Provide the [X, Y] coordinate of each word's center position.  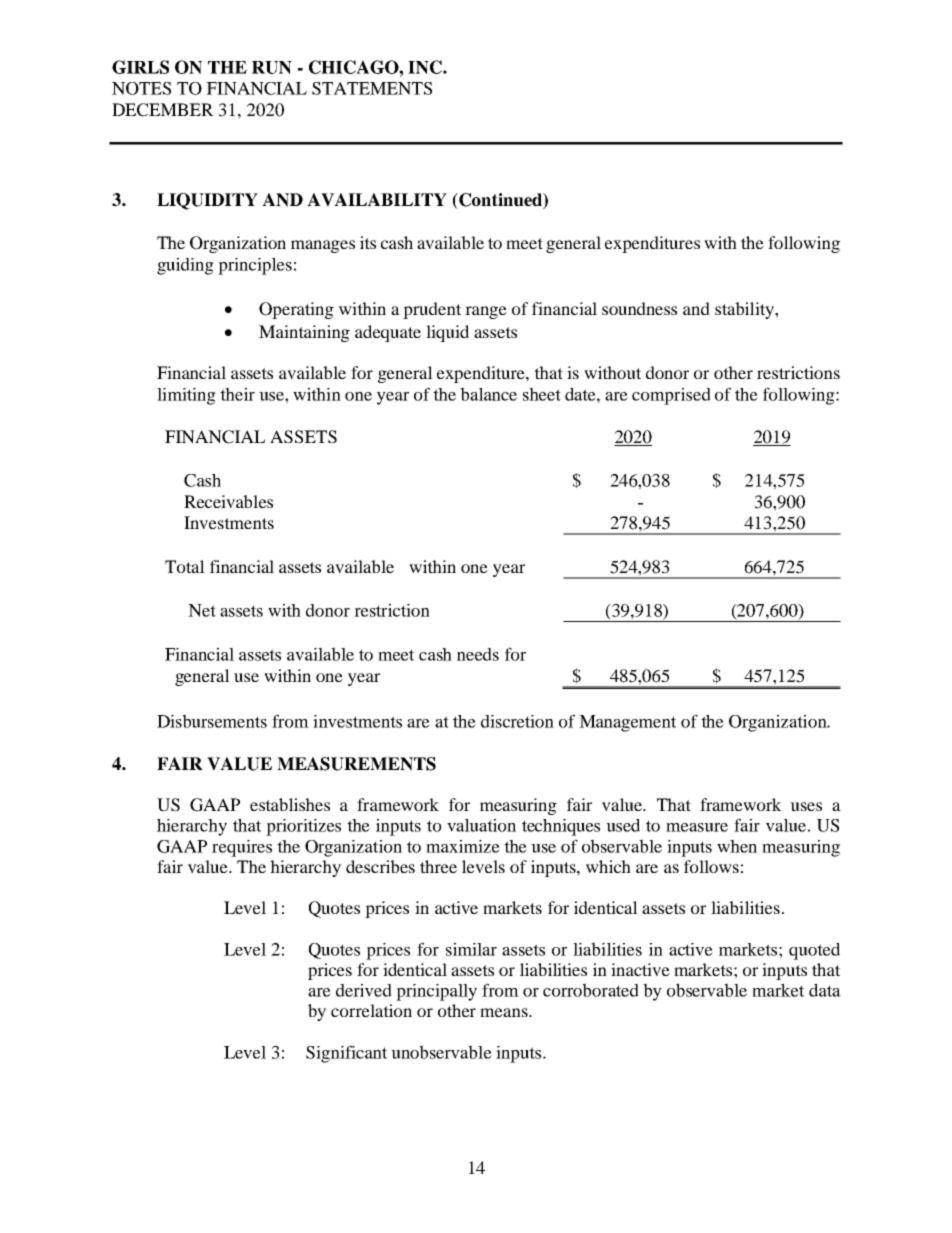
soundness [639, 308]
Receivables [228, 501]
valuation [481, 825]
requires [242, 848]
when [737, 846]
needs [478, 654]
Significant [346, 1054]
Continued [500, 201]
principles [255, 266]
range [486, 312]
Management [627, 723]
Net [202, 610]
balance [488, 394]
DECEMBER [163, 110]
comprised [671, 396]
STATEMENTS [372, 88]
